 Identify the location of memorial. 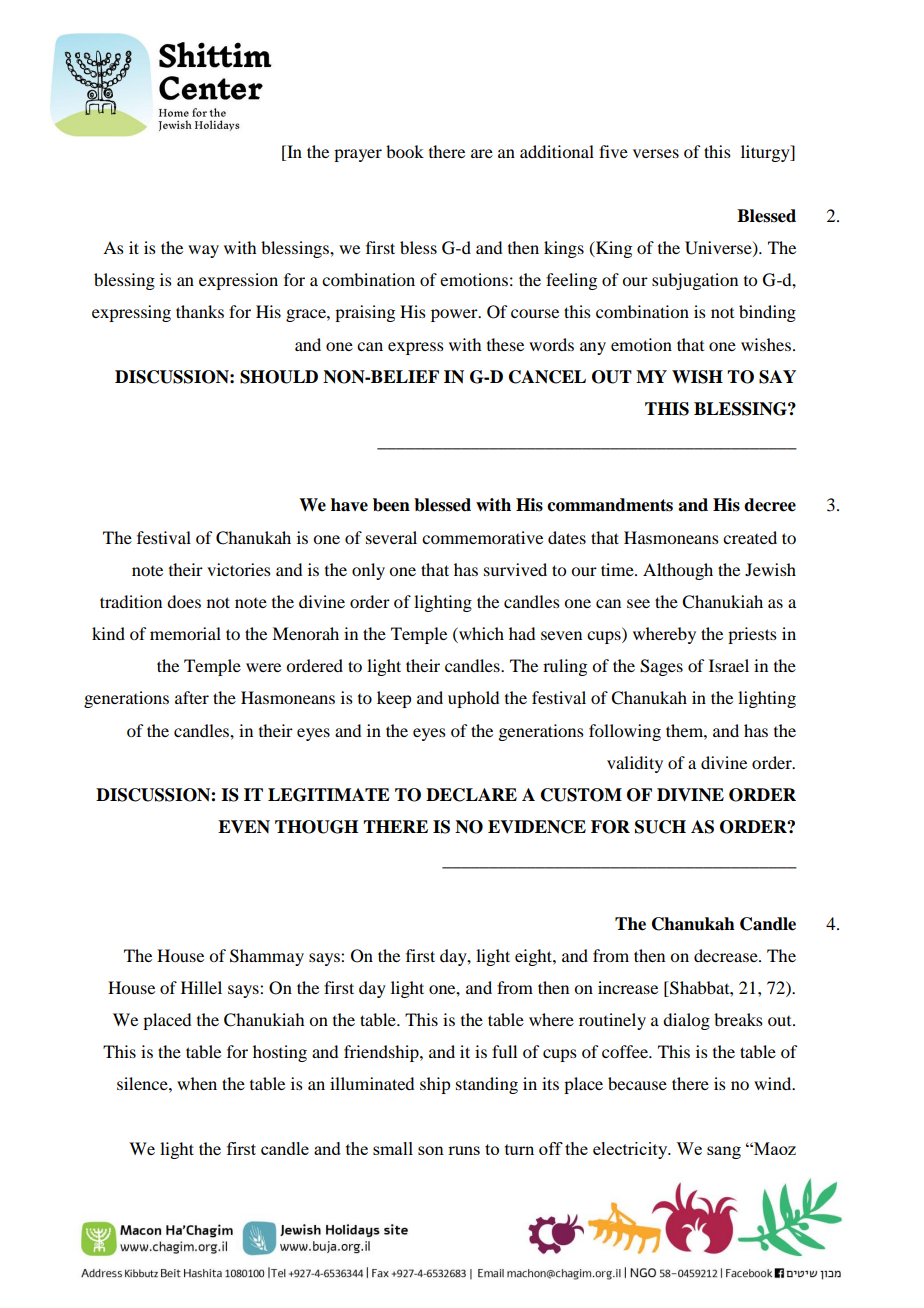
(185, 633).
